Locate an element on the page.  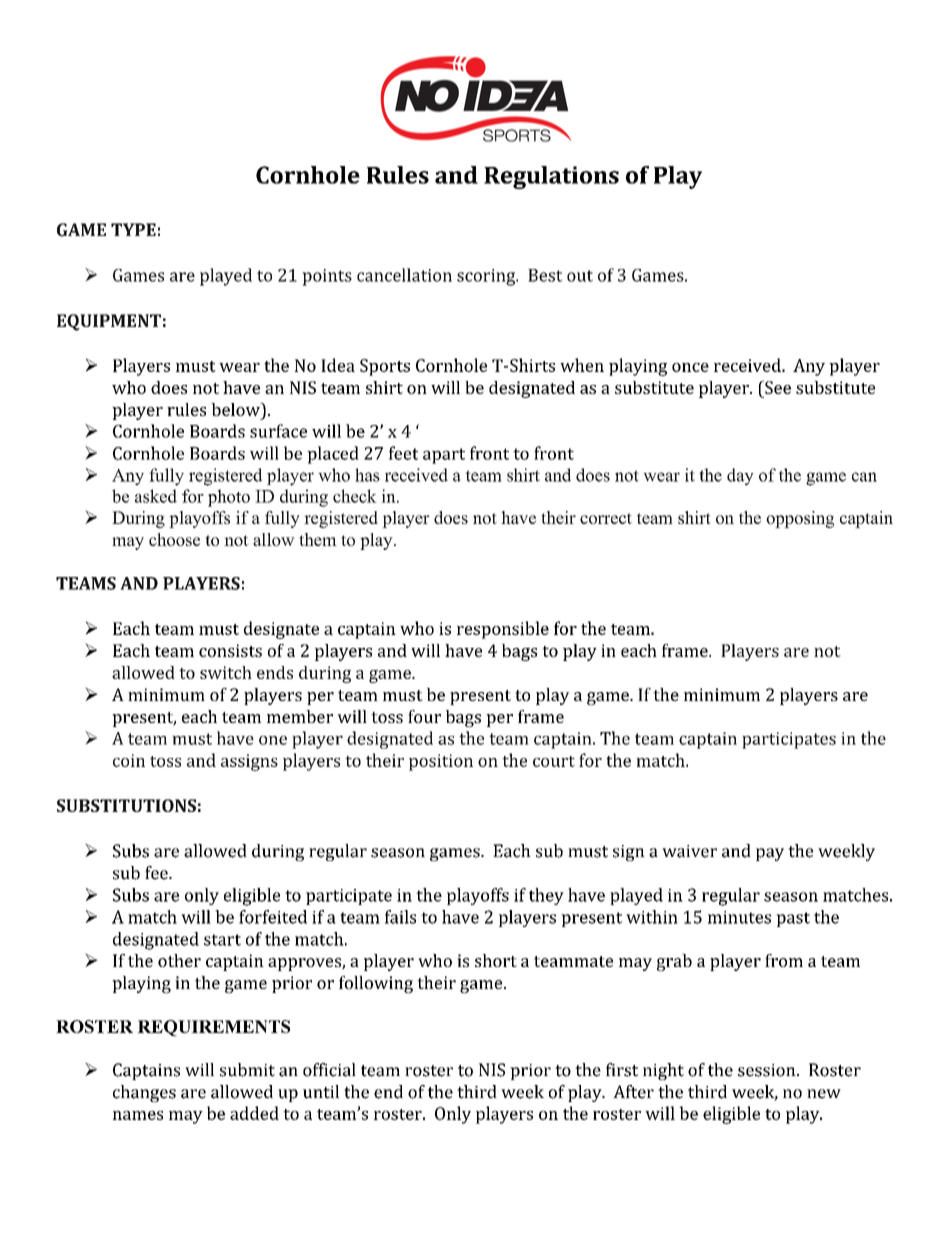
opposing is located at coordinates (800, 519).
